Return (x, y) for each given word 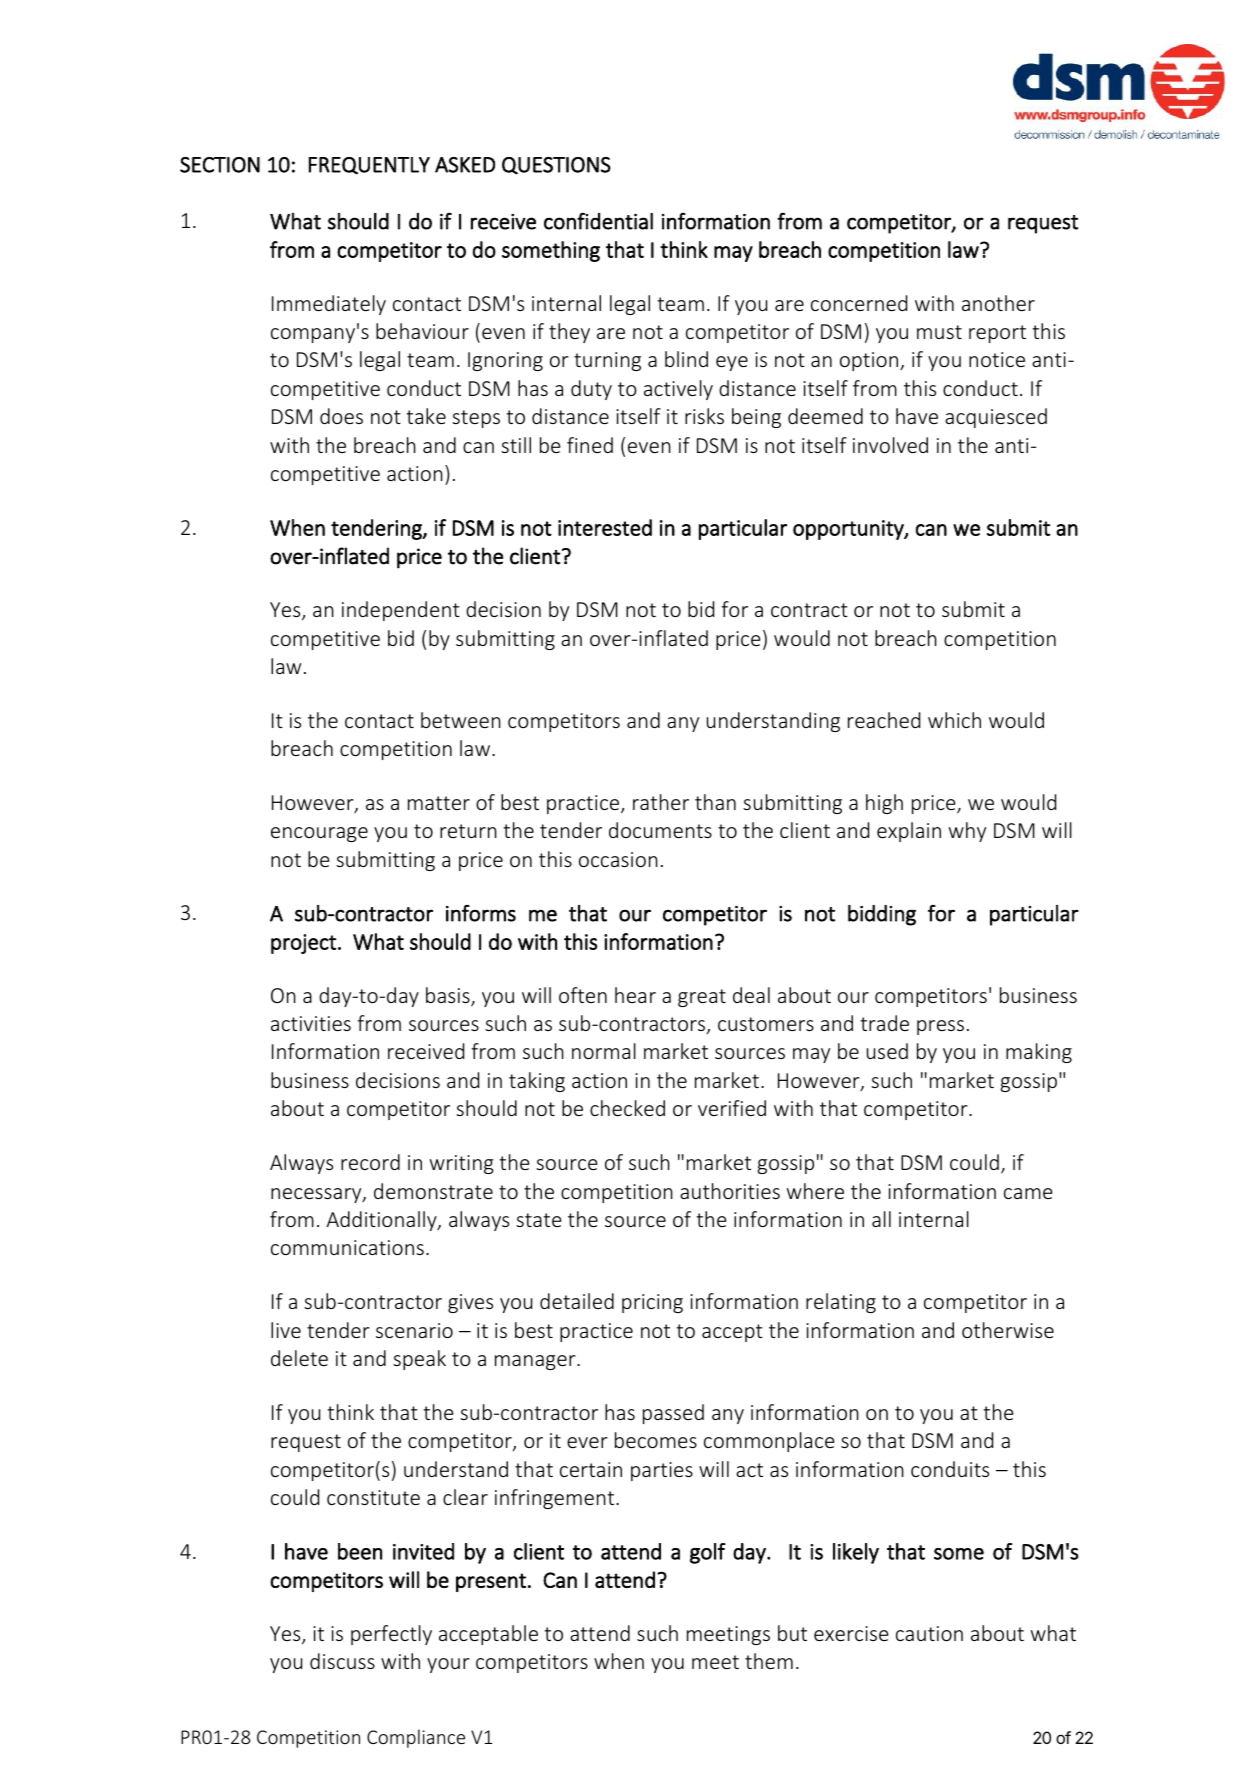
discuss (342, 1661)
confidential (598, 221)
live (286, 1330)
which (954, 720)
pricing (652, 1303)
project (303, 944)
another (998, 303)
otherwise (1008, 1330)
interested (605, 527)
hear (635, 995)
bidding (882, 915)
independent (401, 611)
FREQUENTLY (369, 165)
